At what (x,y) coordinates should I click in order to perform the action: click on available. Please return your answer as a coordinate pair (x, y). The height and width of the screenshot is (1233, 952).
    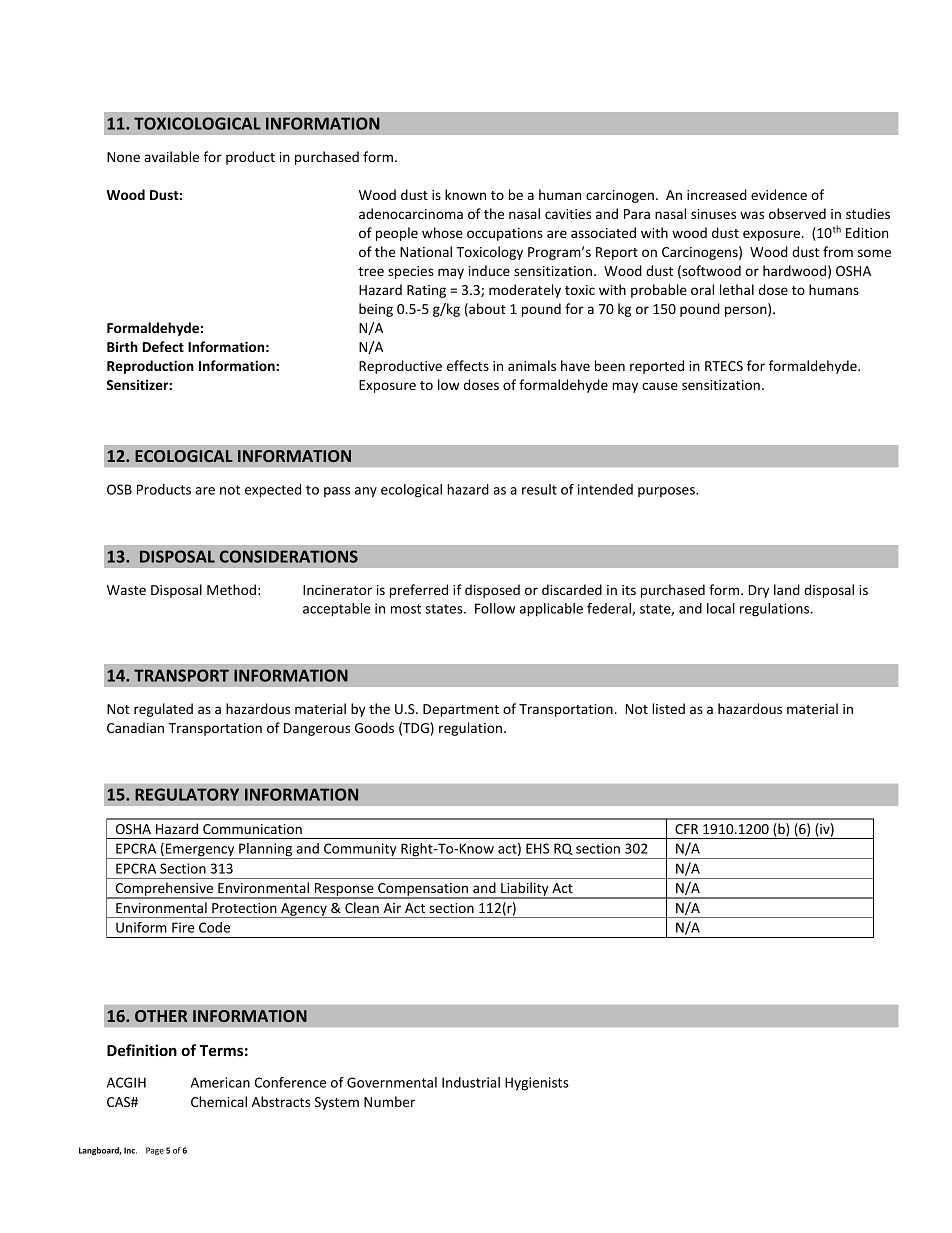
    Looking at the image, I should click on (171, 156).
